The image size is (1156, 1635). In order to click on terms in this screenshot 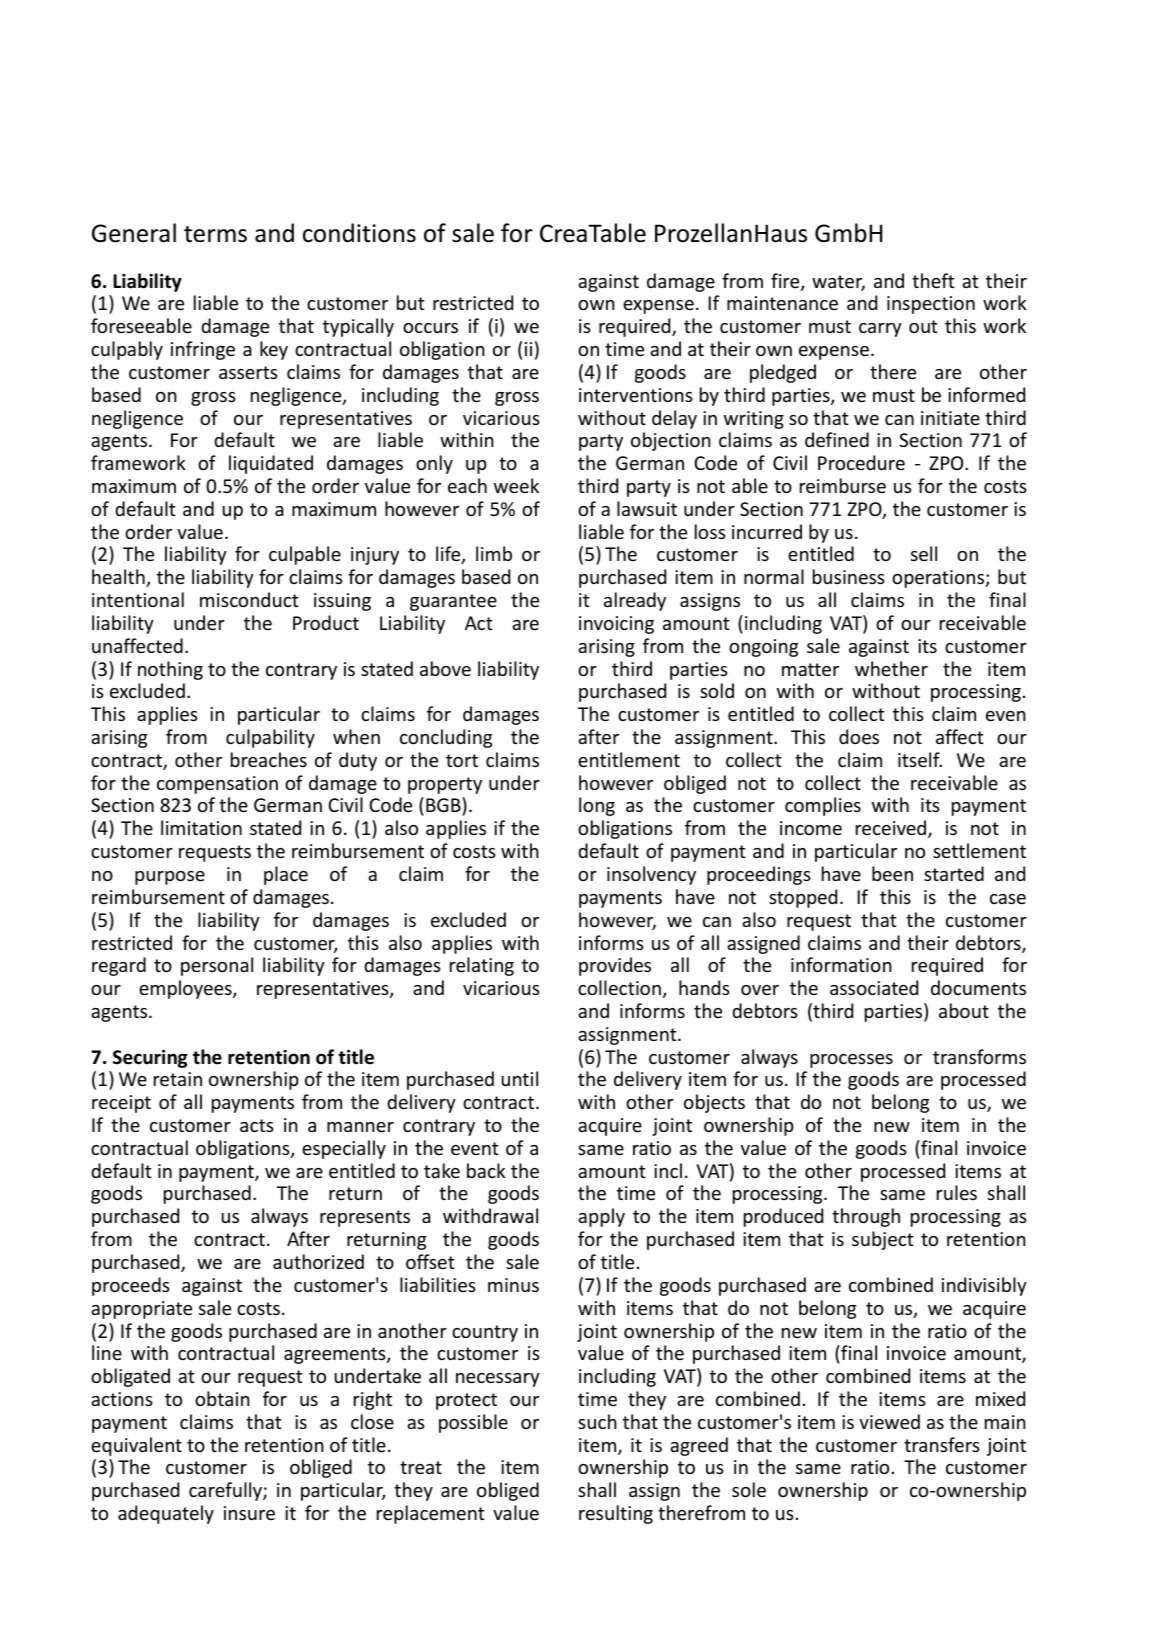, I will do `click(215, 234)`.
